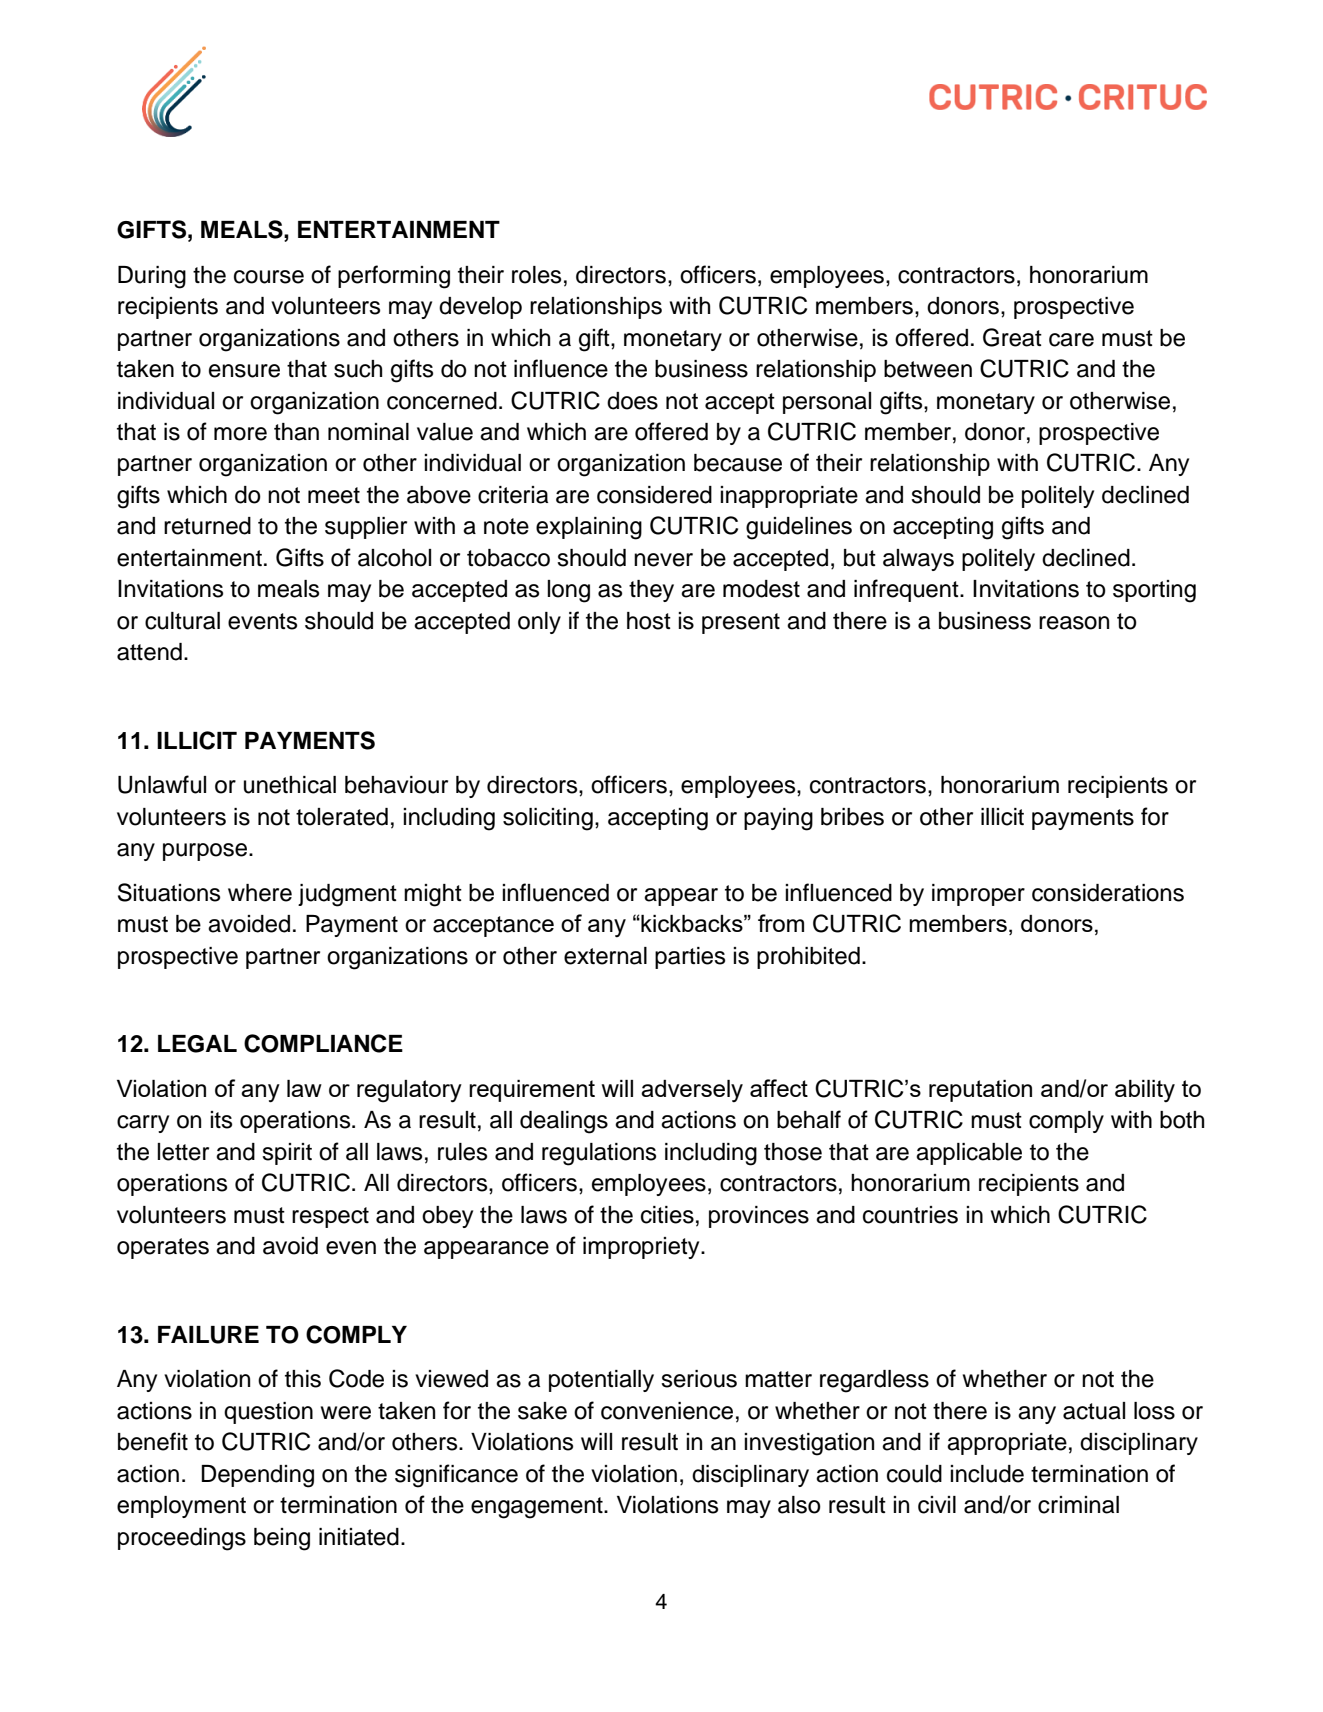  Describe the element at coordinates (969, 1154) in the screenshot. I see `applicable` at that location.
